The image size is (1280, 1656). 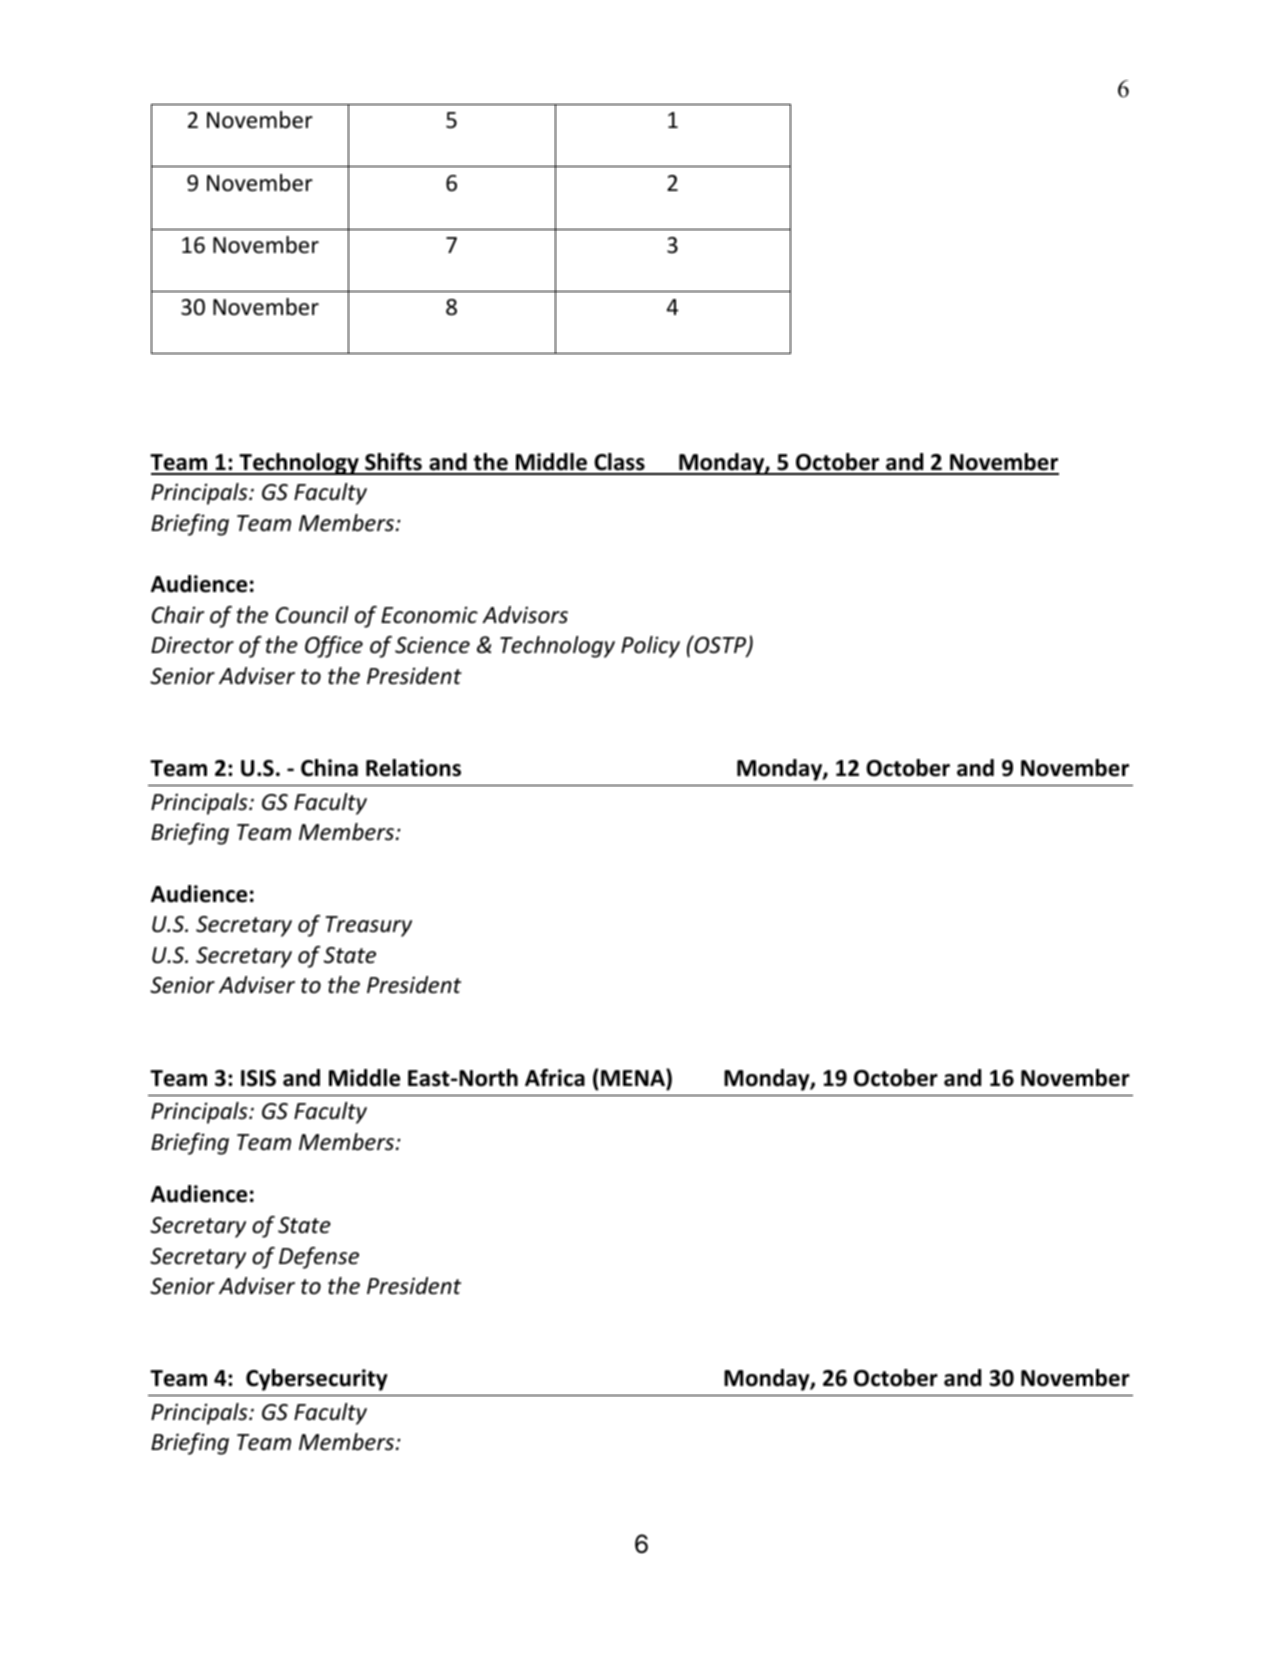 I want to click on Relations, so click(x=413, y=768).
